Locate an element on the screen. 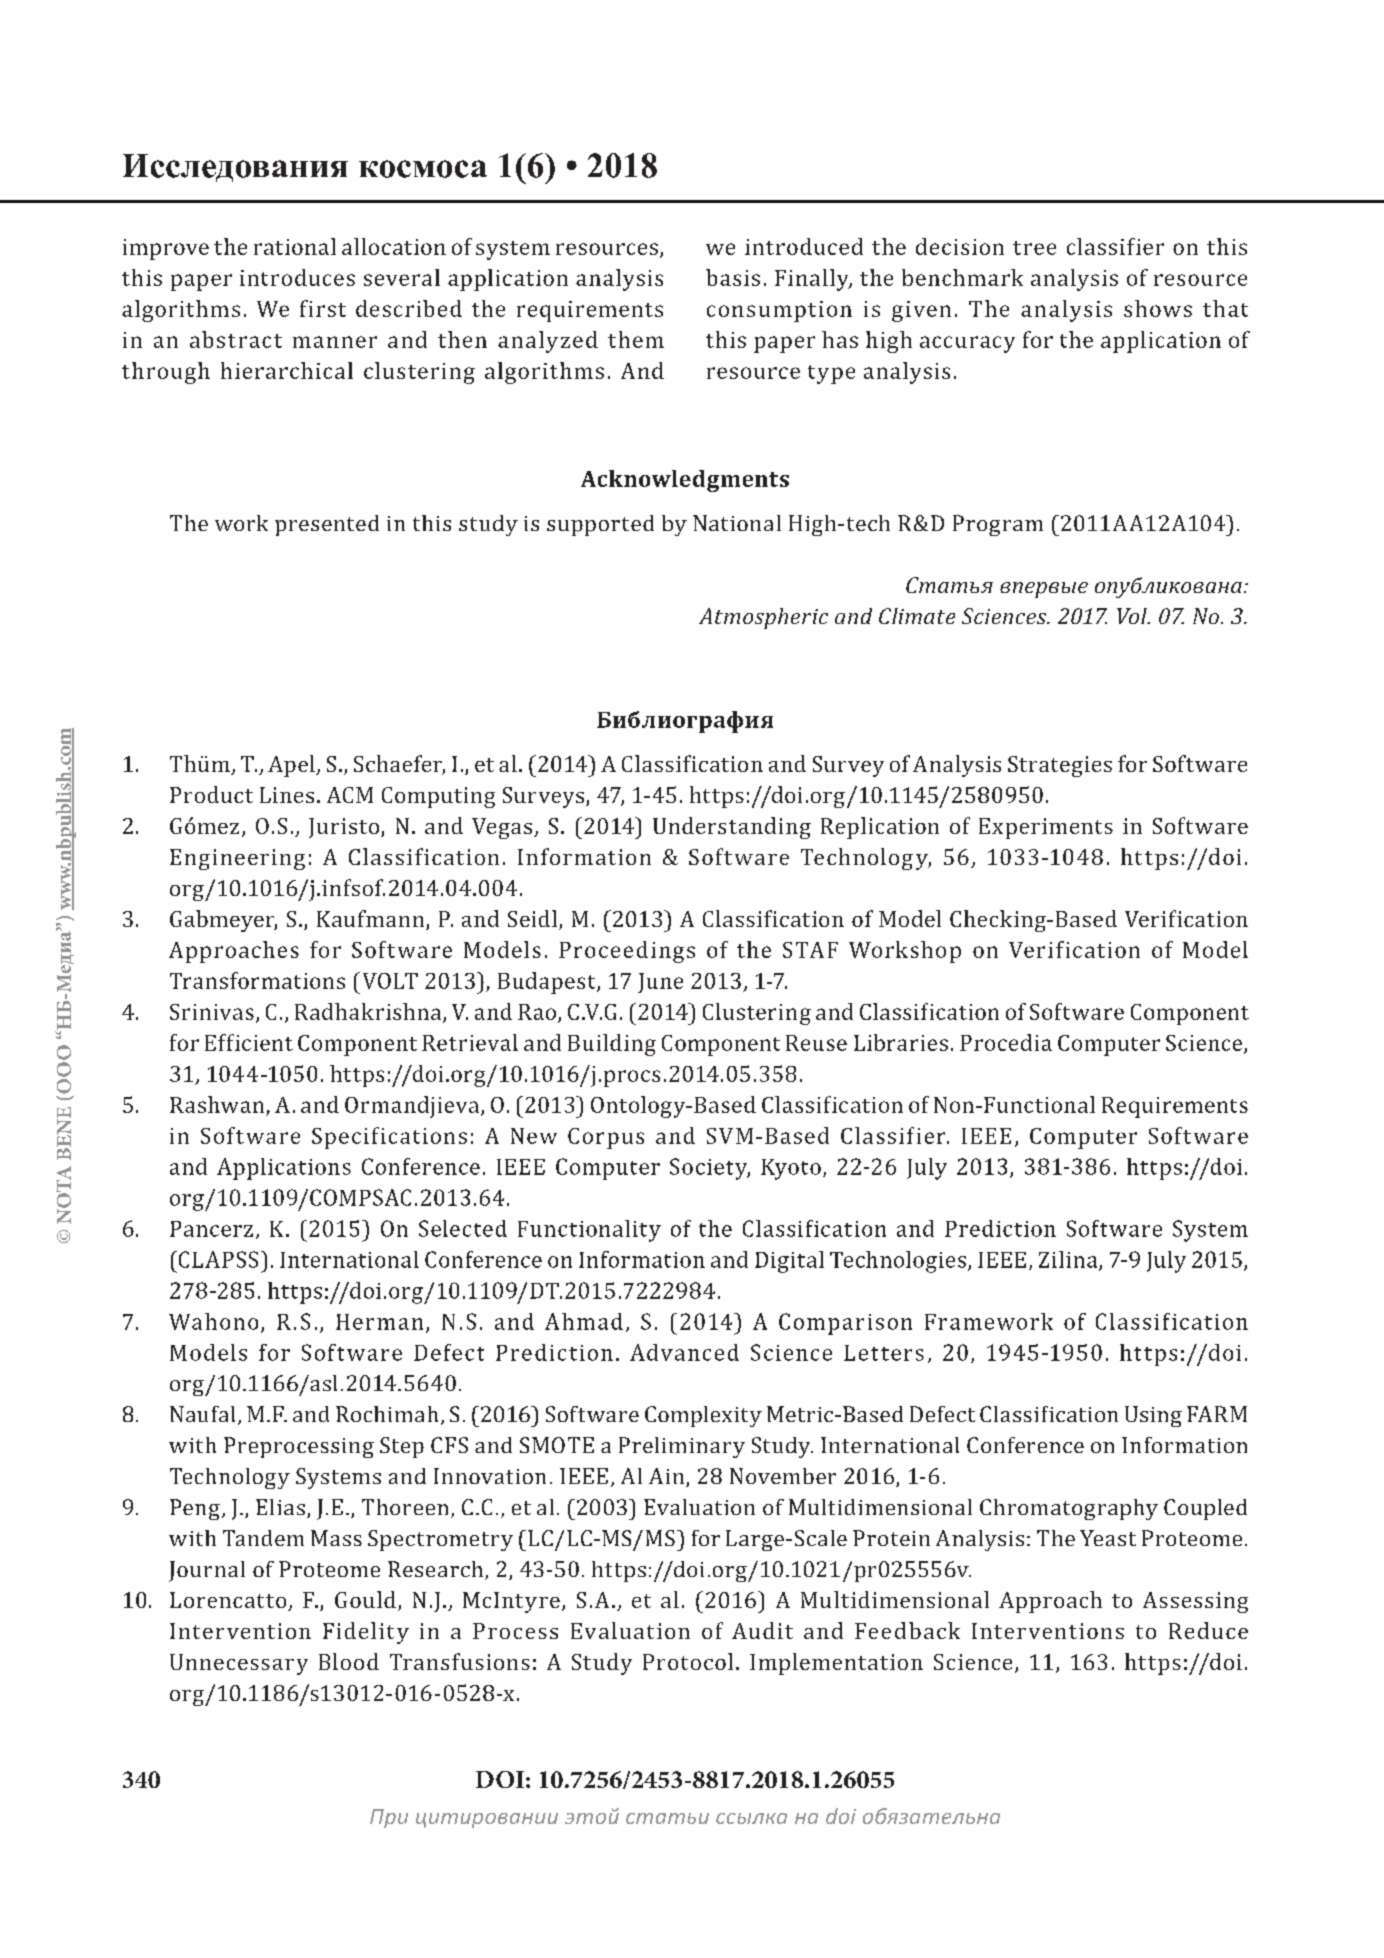 The height and width of the screenshot is (1958, 1384). Zilina is located at coordinates (1069, 1260).
